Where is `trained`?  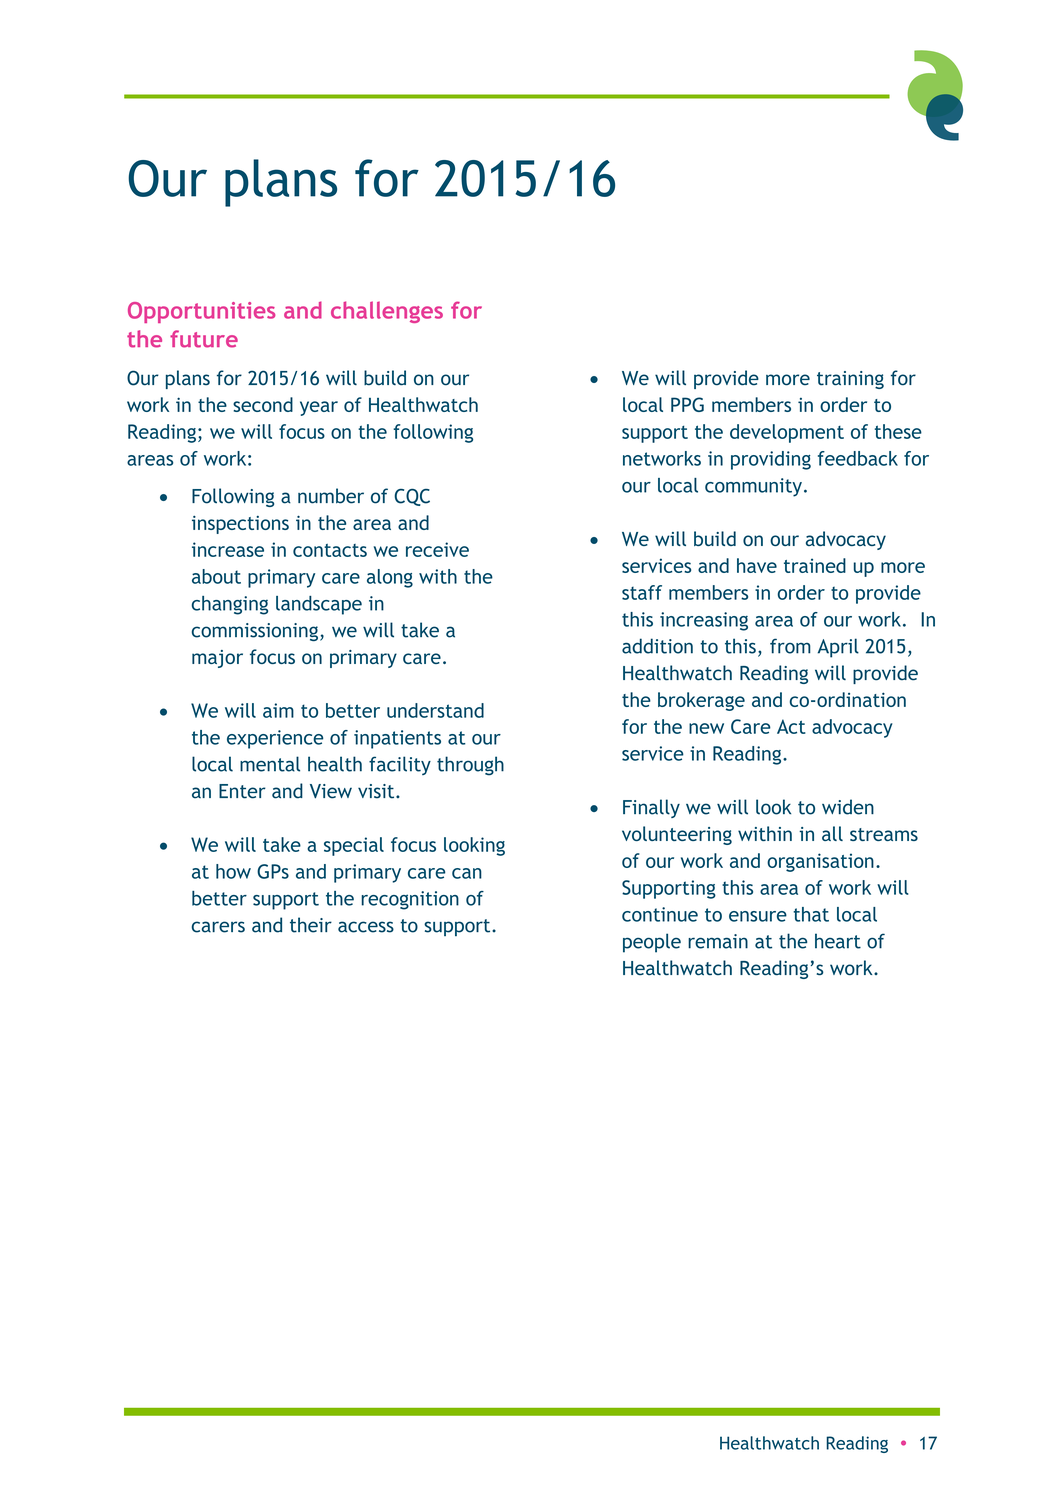 trained is located at coordinates (815, 565).
